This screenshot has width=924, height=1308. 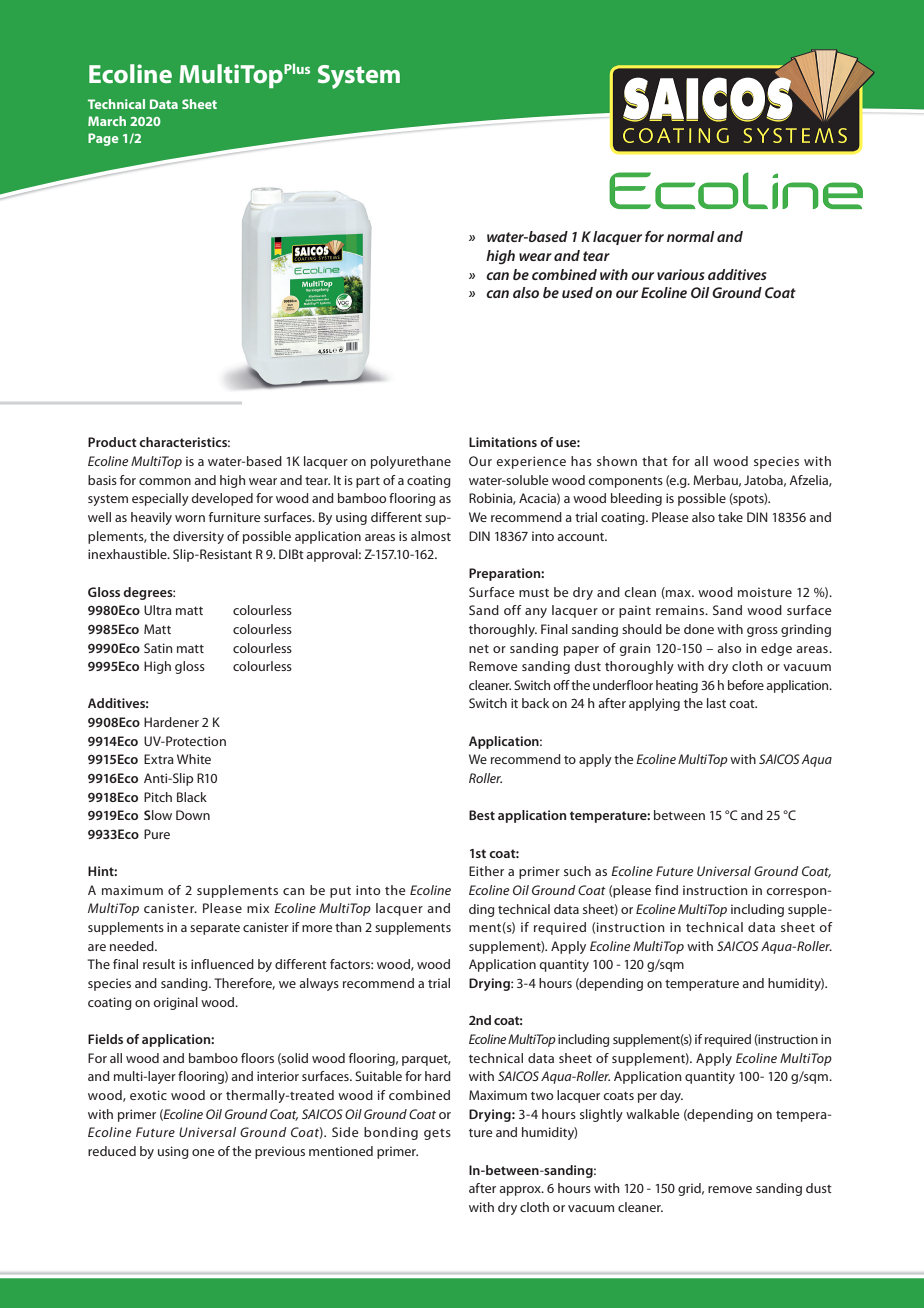 What do you see at coordinates (437, 1134) in the screenshot?
I see `gets` at bounding box center [437, 1134].
